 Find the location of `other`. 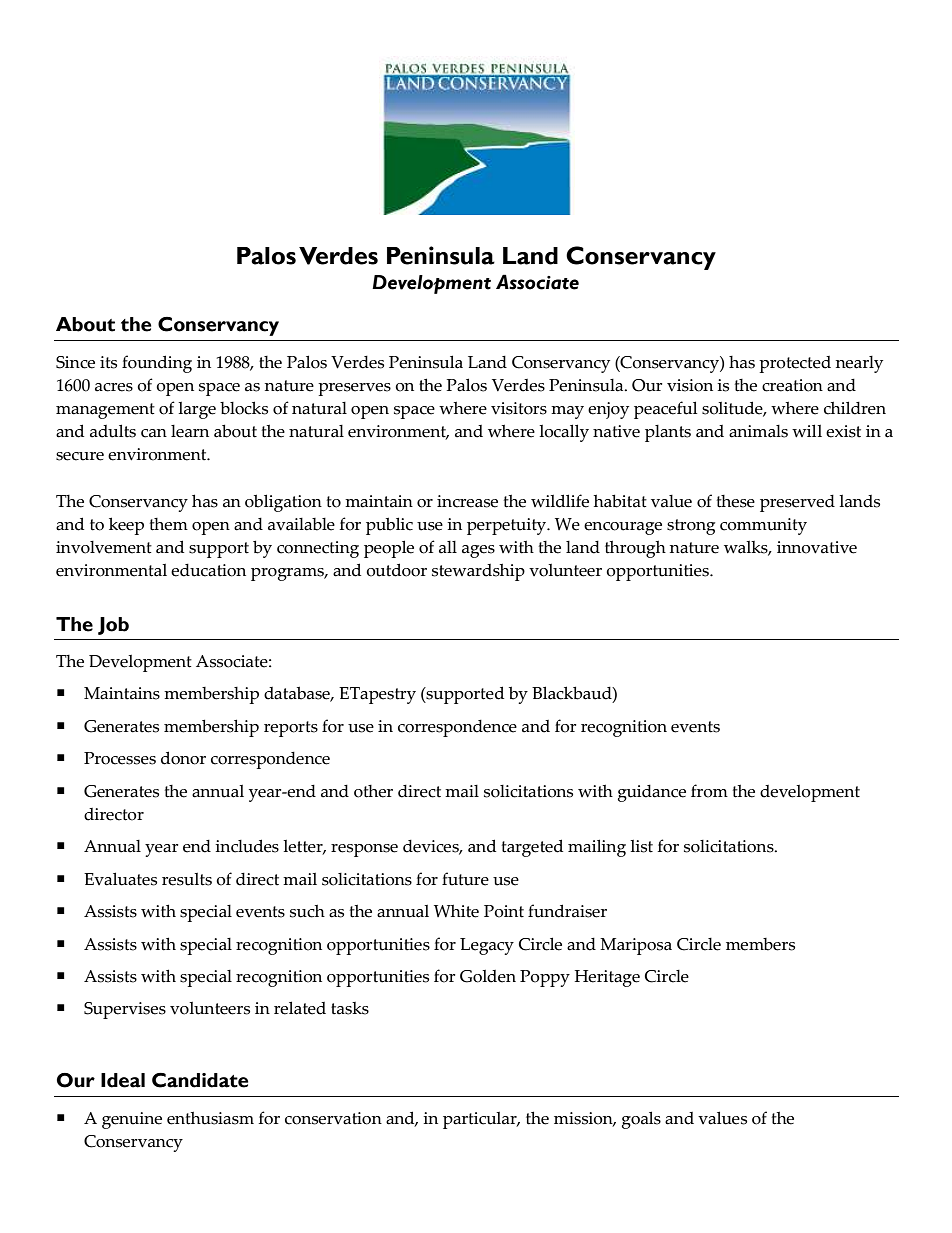

other is located at coordinates (373, 791).
